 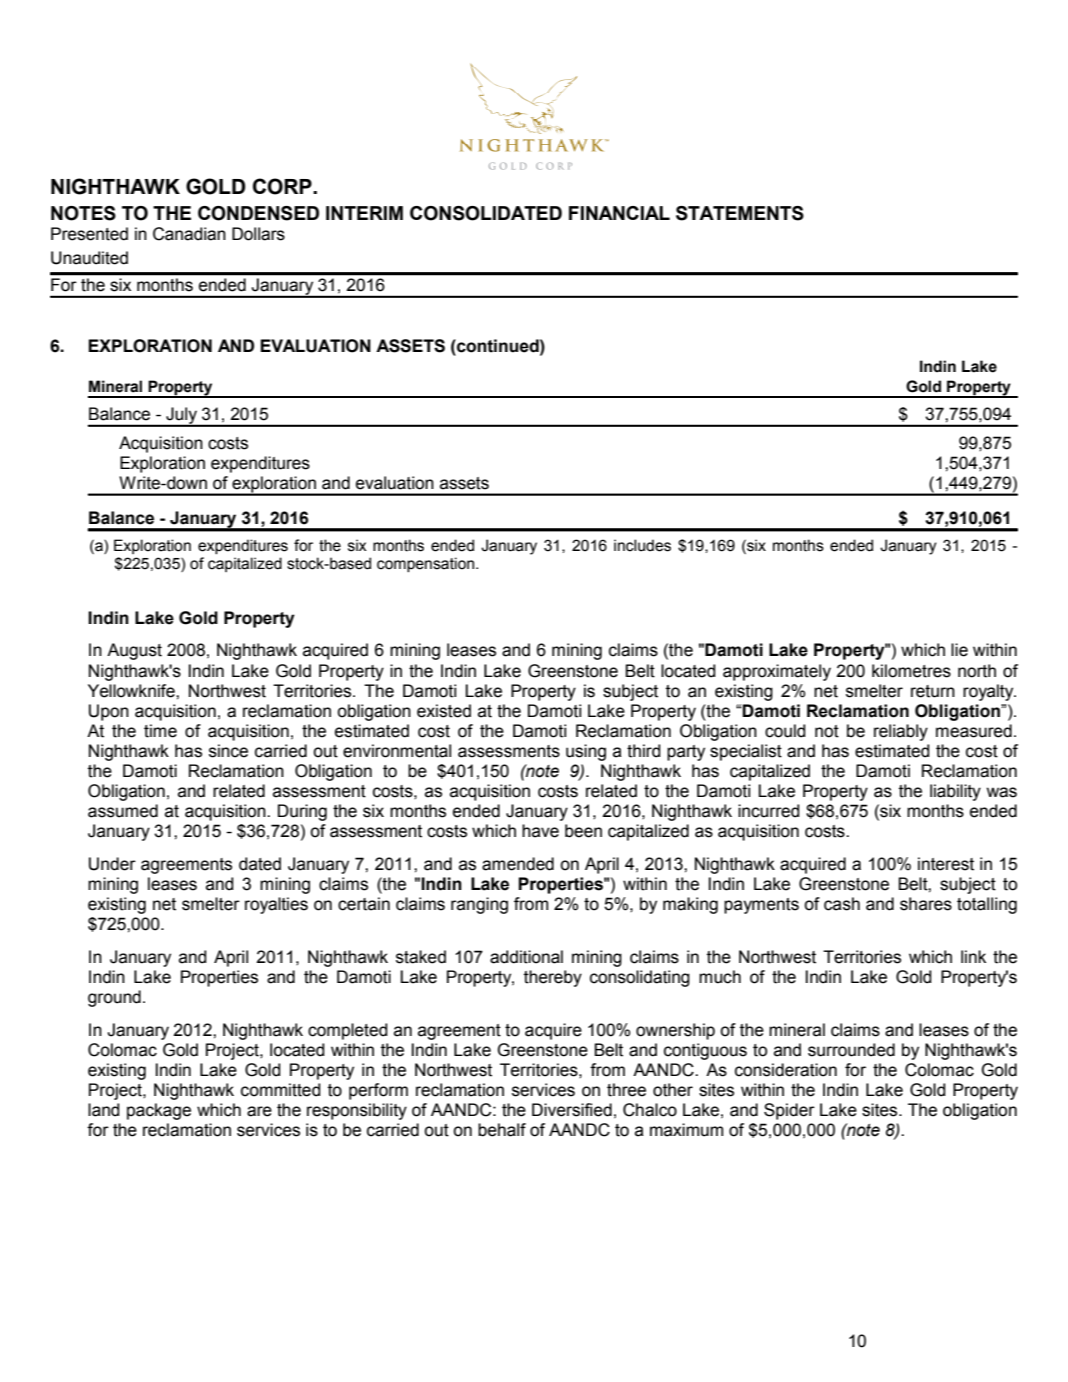 What do you see at coordinates (181, 417) in the document?
I see `July` at bounding box center [181, 417].
